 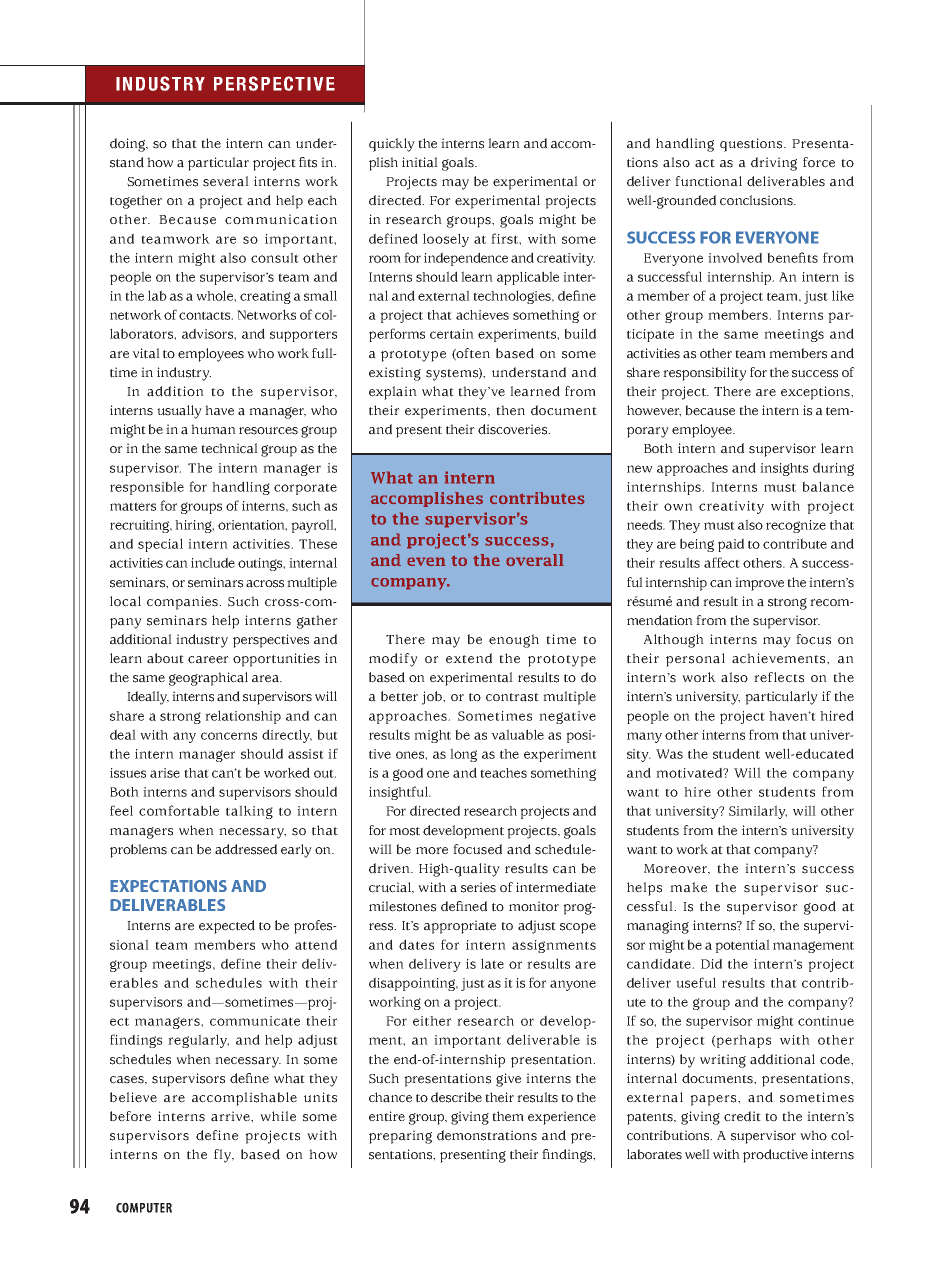 What do you see at coordinates (535, 560) in the screenshot?
I see `overall` at bounding box center [535, 560].
